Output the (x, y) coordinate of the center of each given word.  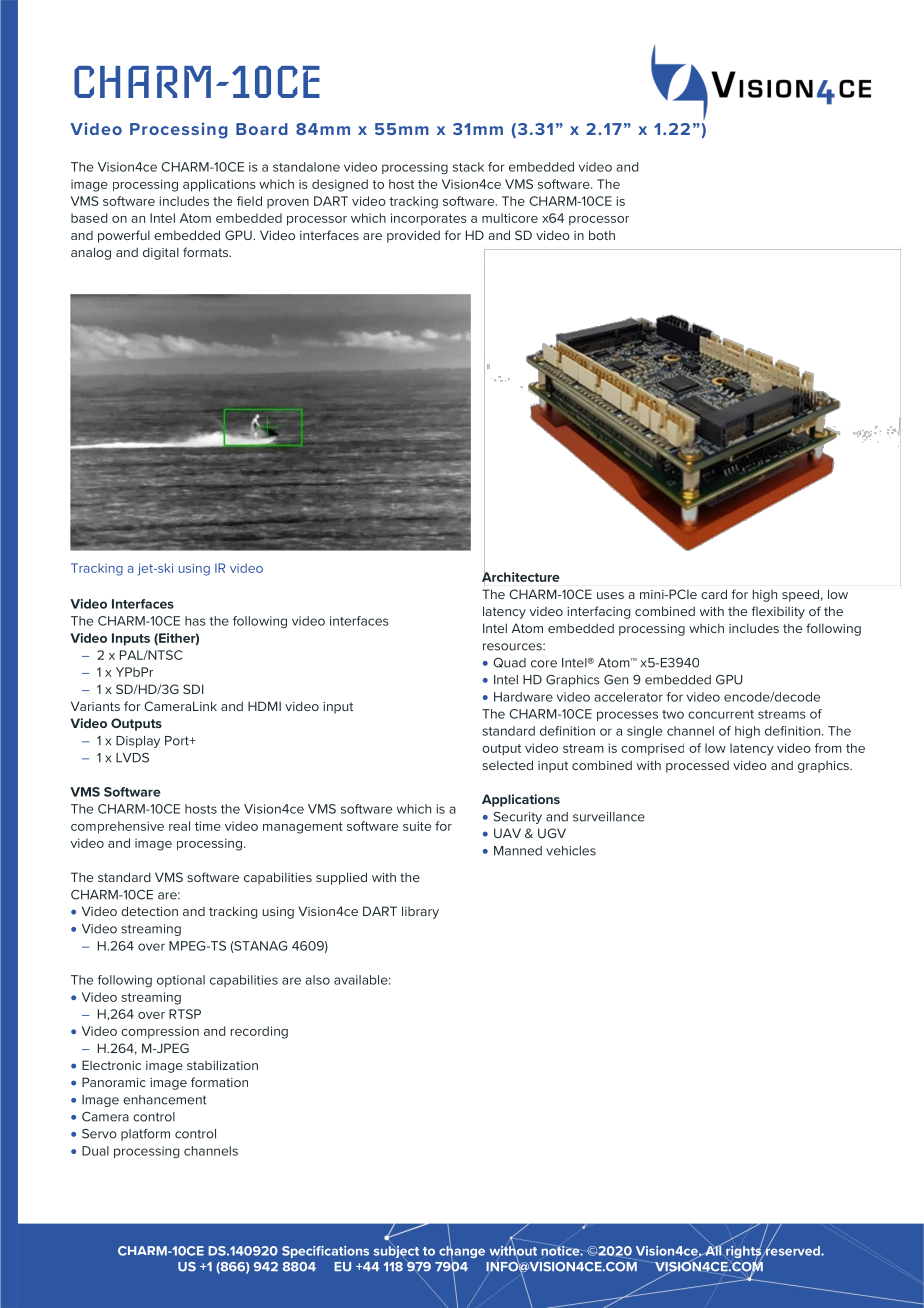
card (714, 594)
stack (468, 167)
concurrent (721, 714)
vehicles (571, 851)
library (420, 912)
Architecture (521, 577)
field (249, 201)
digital (161, 253)
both (602, 235)
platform (145, 1135)
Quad (509, 663)
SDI (193, 689)
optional (181, 981)
